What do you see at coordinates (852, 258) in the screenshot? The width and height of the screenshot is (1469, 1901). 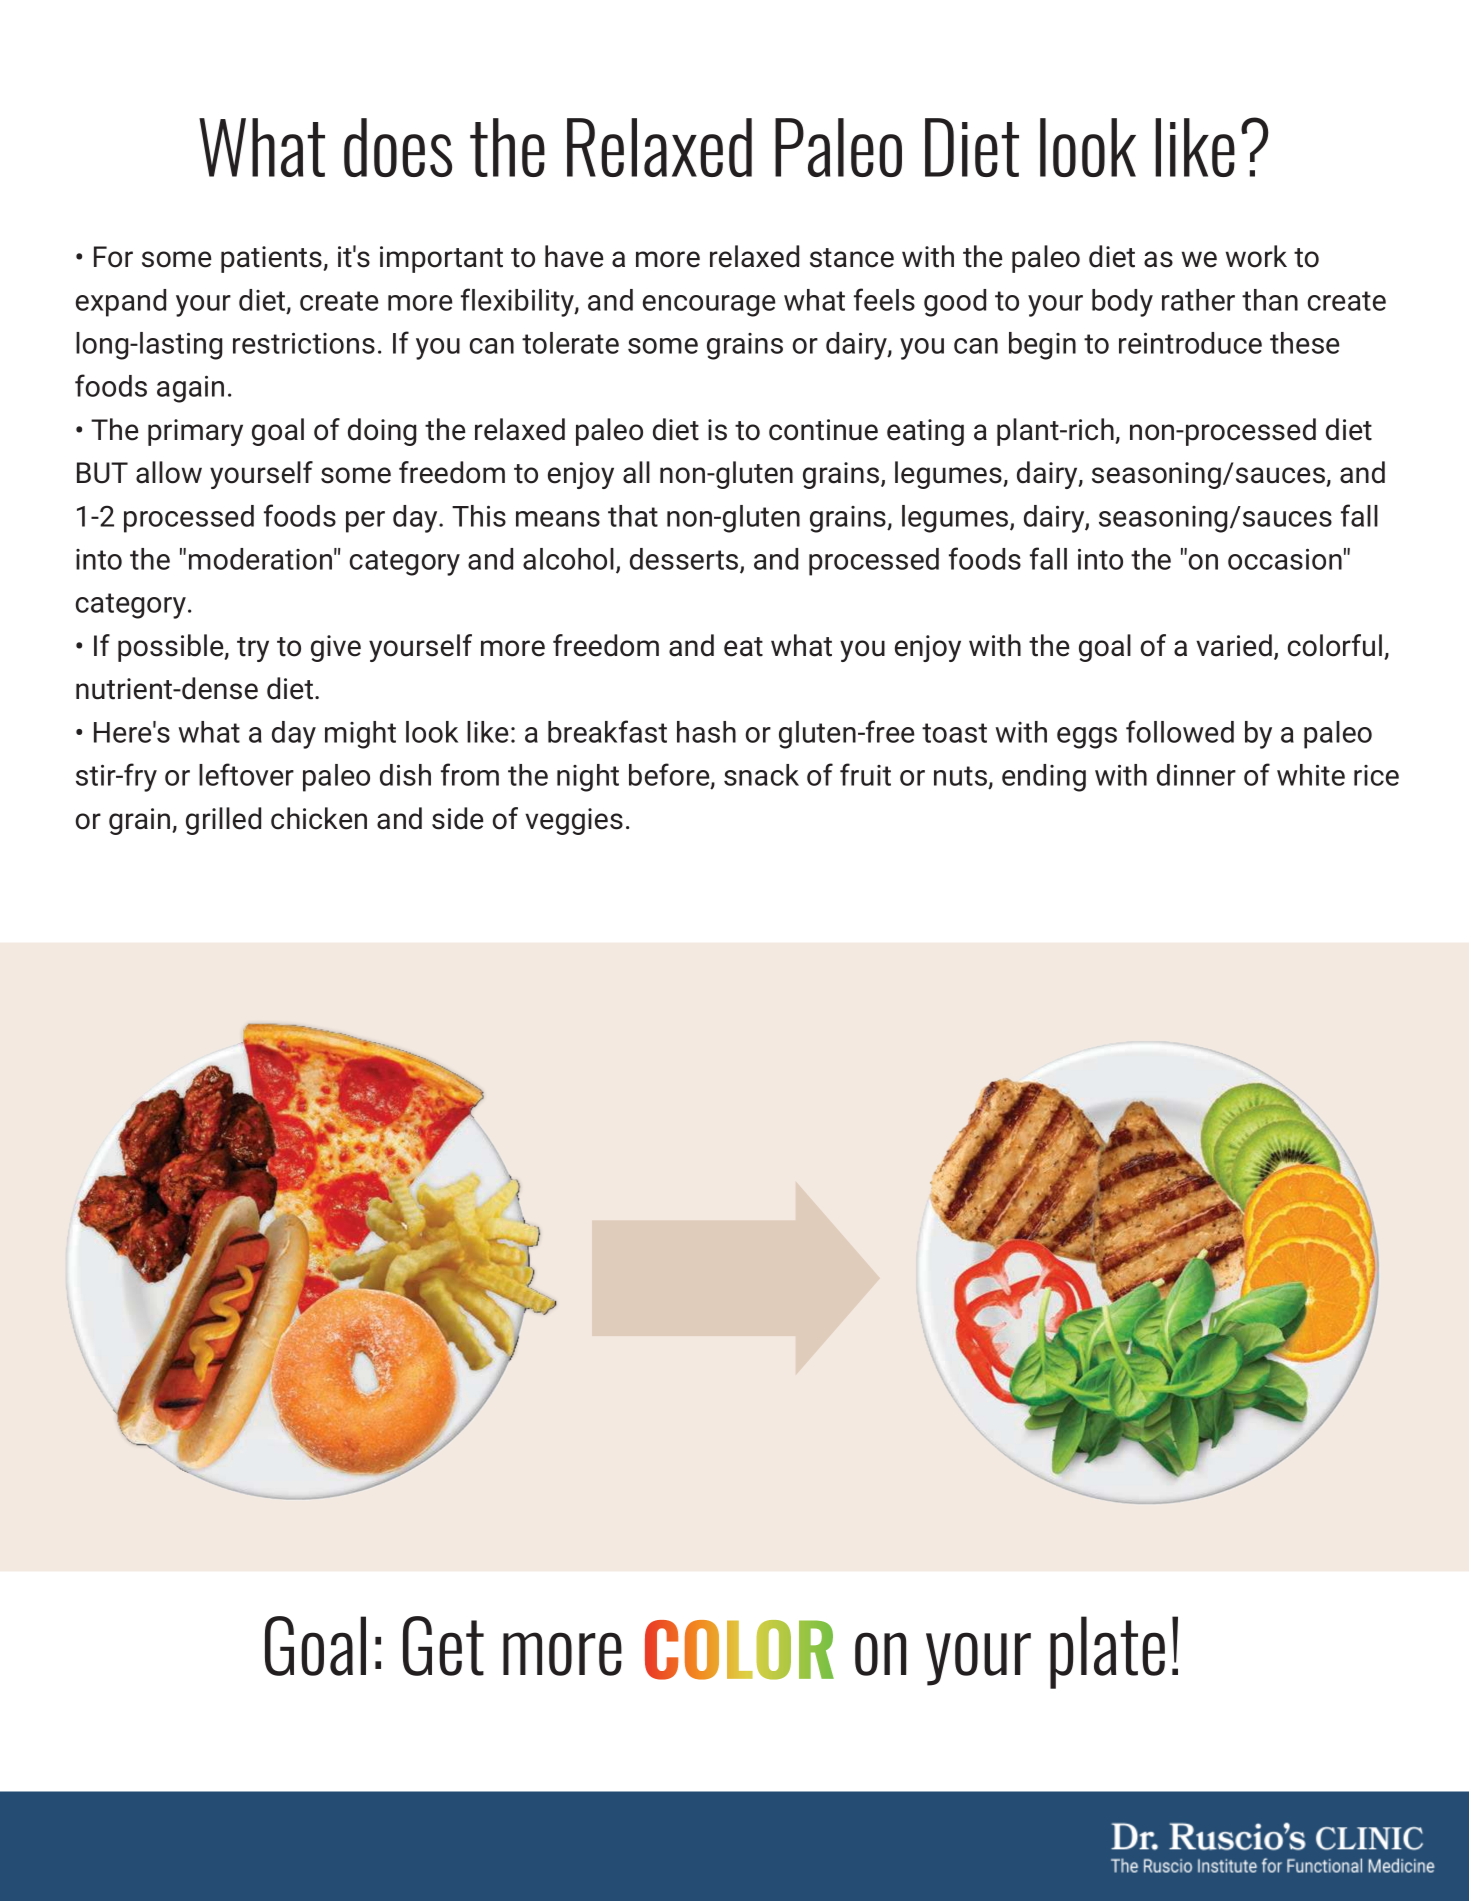 I see `stance` at bounding box center [852, 258].
